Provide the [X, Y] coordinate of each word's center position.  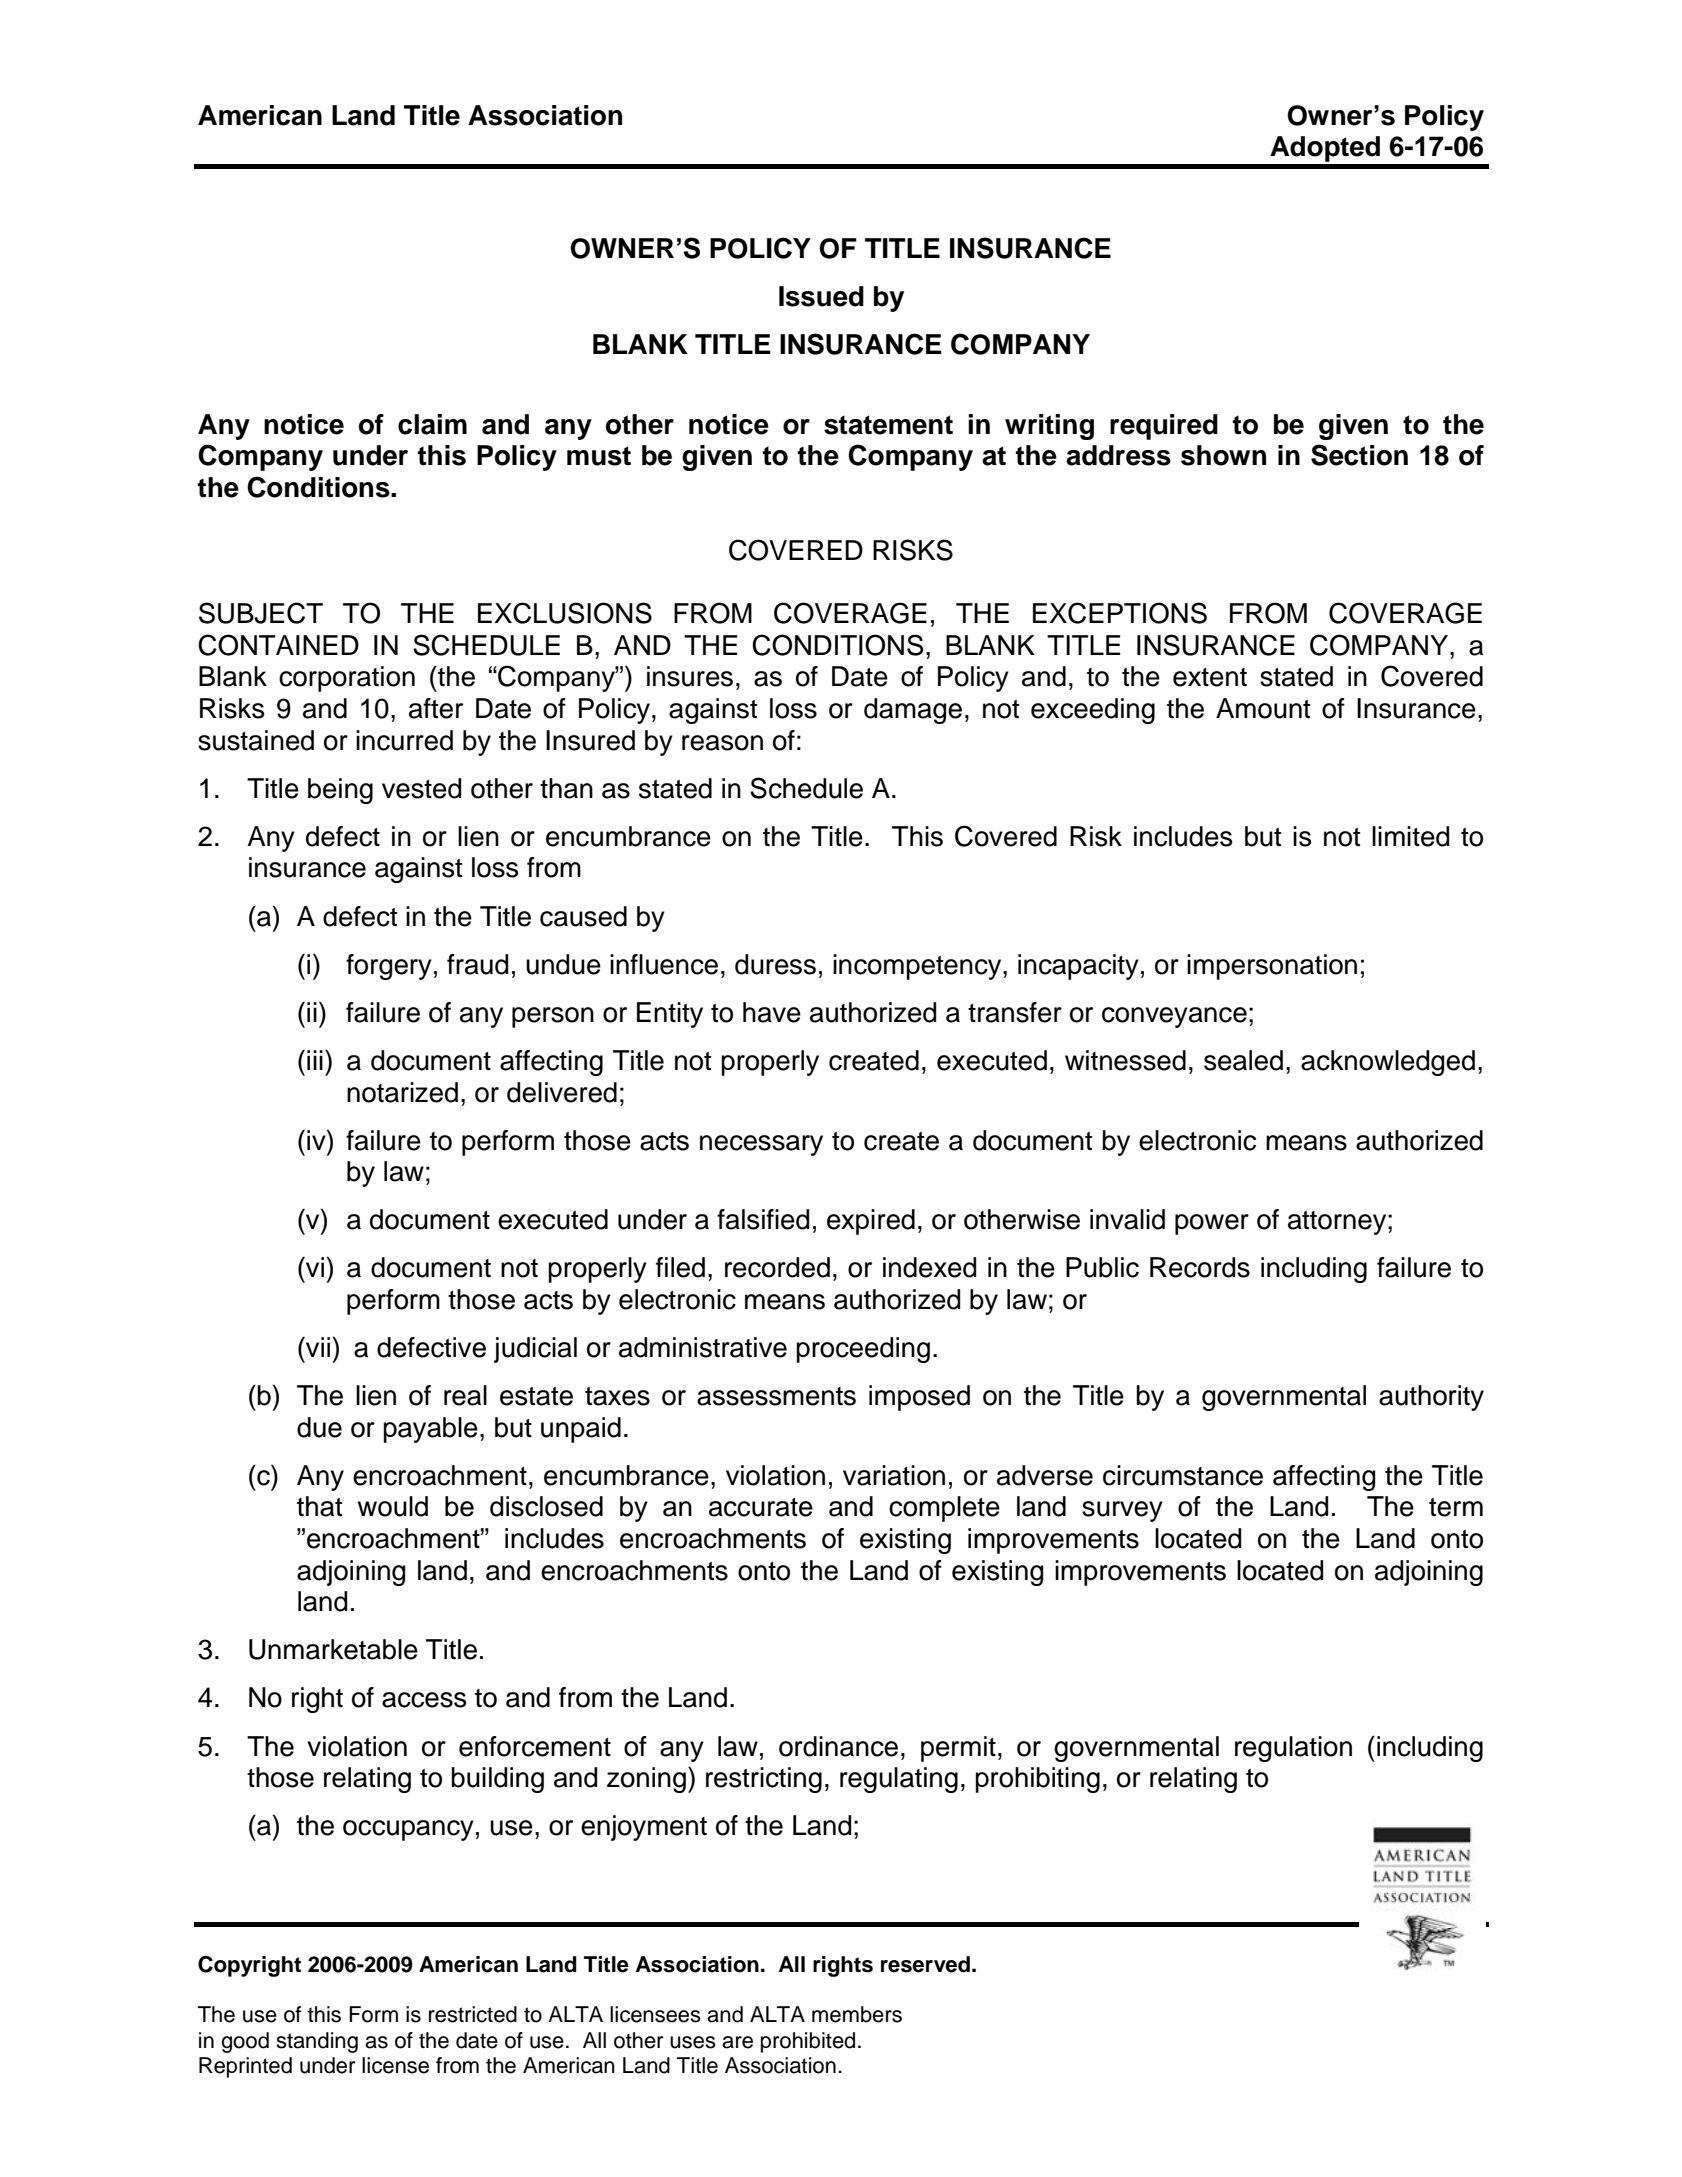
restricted [473, 2014]
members [857, 2014]
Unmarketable [333, 1649]
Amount [1263, 708]
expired [871, 1222]
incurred [404, 740]
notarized [402, 1092]
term [1456, 1507]
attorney [1338, 1223]
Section [1359, 455]
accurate [761, 1507]
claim [432, 424]
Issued [821, 296]
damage [913, 711]
